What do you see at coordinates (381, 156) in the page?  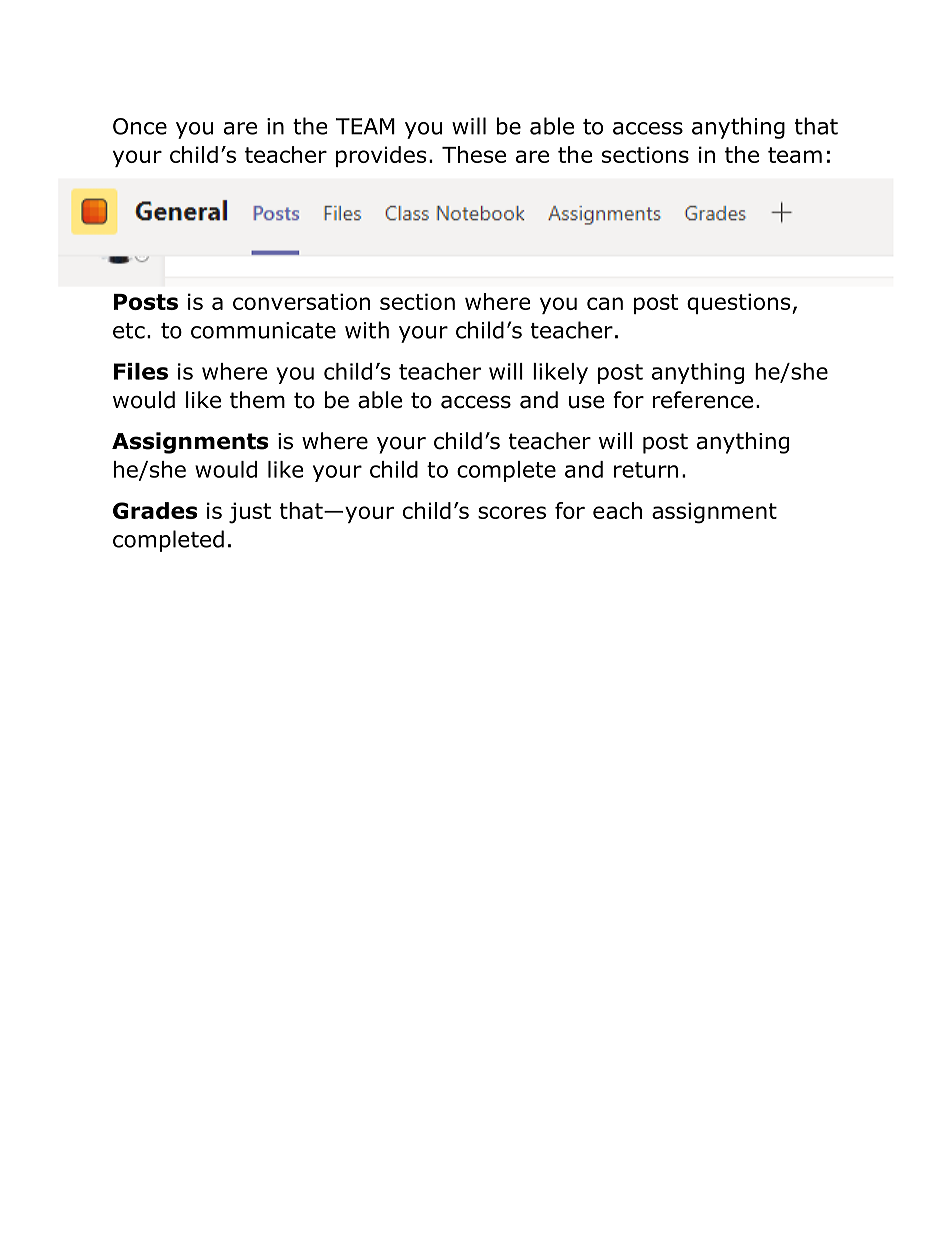 I see `provides` at bounding box center [381, 156].
